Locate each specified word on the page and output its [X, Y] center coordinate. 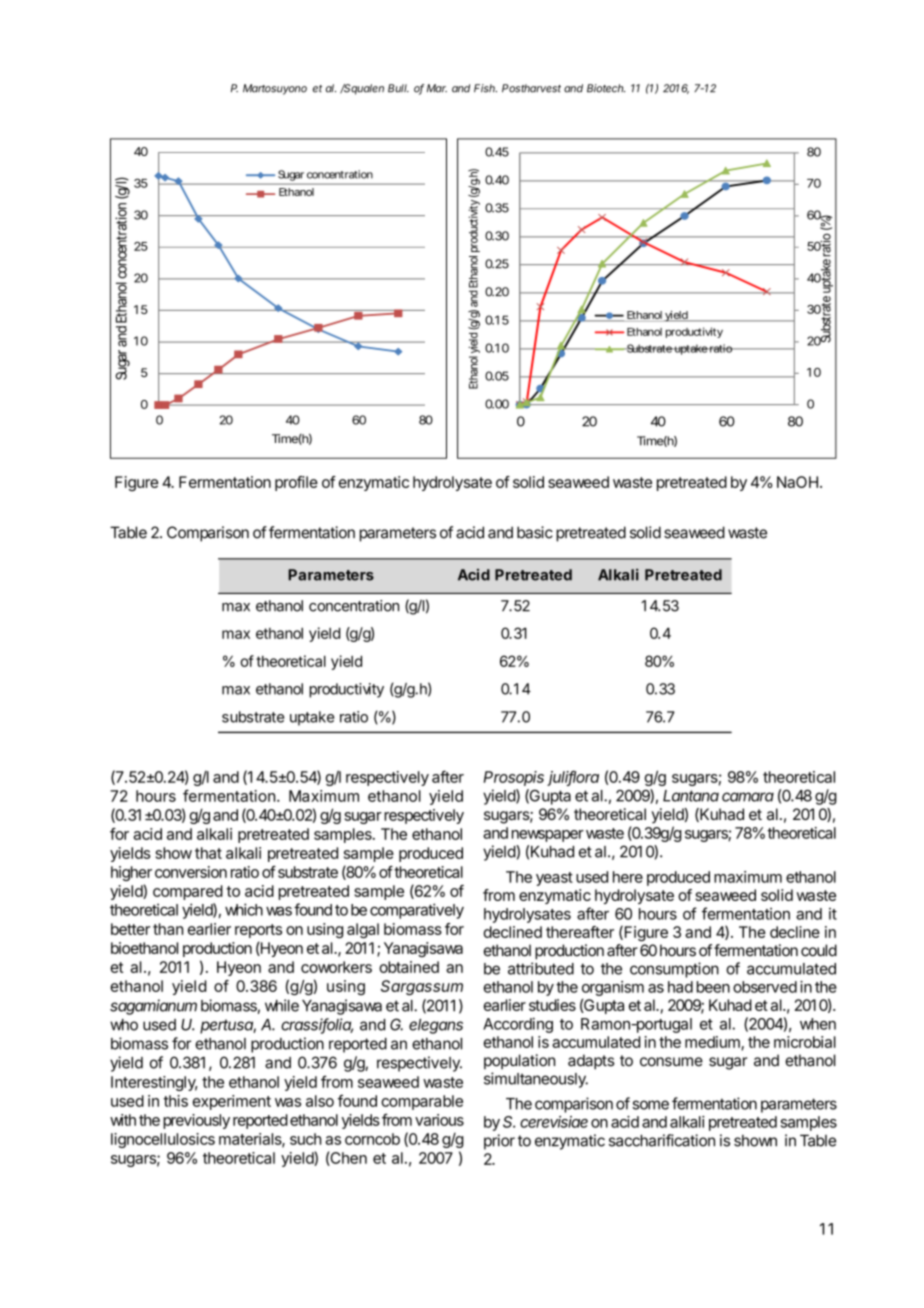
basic [535, 532]
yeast [554, 879]
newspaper [548, 836]
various [439, 1120]
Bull [398, 88]
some [650, 1105]
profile [296, 483]
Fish [485, 88]
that [208, 853]
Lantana [691, 796]
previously [196, 1121]
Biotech [606, 88]
